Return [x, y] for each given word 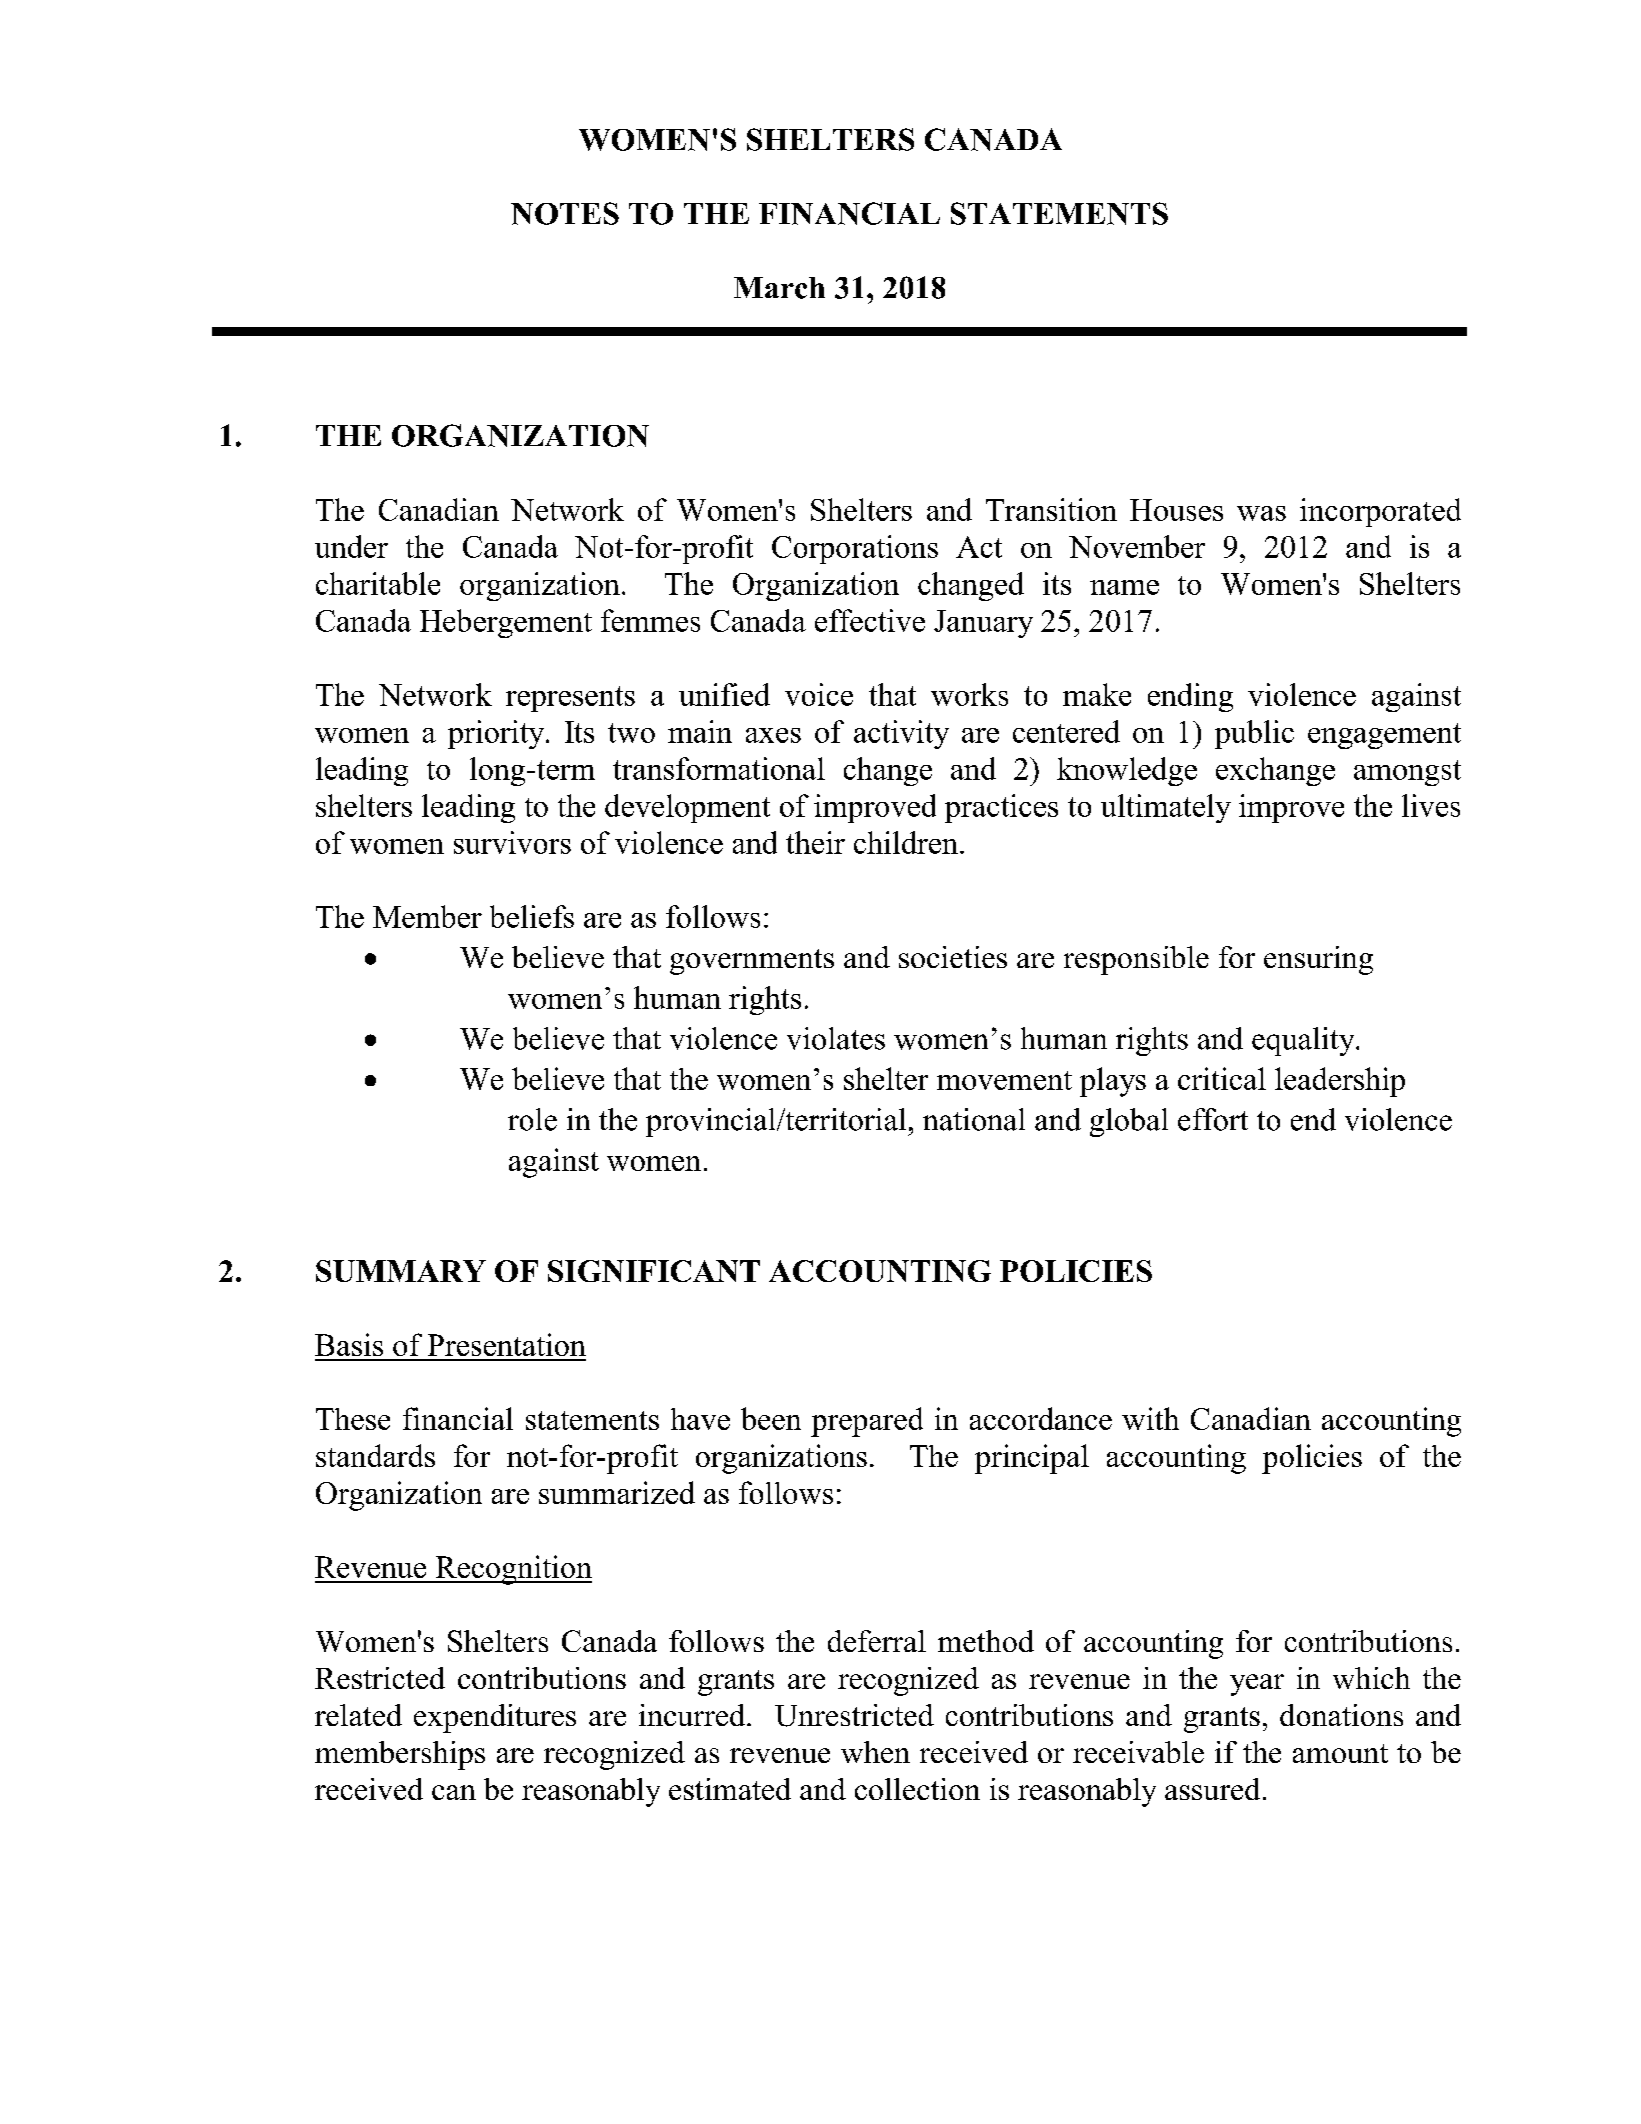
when [875, 1752]
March [779, 288]
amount [1340, 1753]
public [1254, 734]
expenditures [495, 1718]
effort [1213, 1119]
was [1261, 513]
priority [497, 734]
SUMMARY [401, 1271]
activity [901, 734]
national [974, 1119]
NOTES [565, 213]
